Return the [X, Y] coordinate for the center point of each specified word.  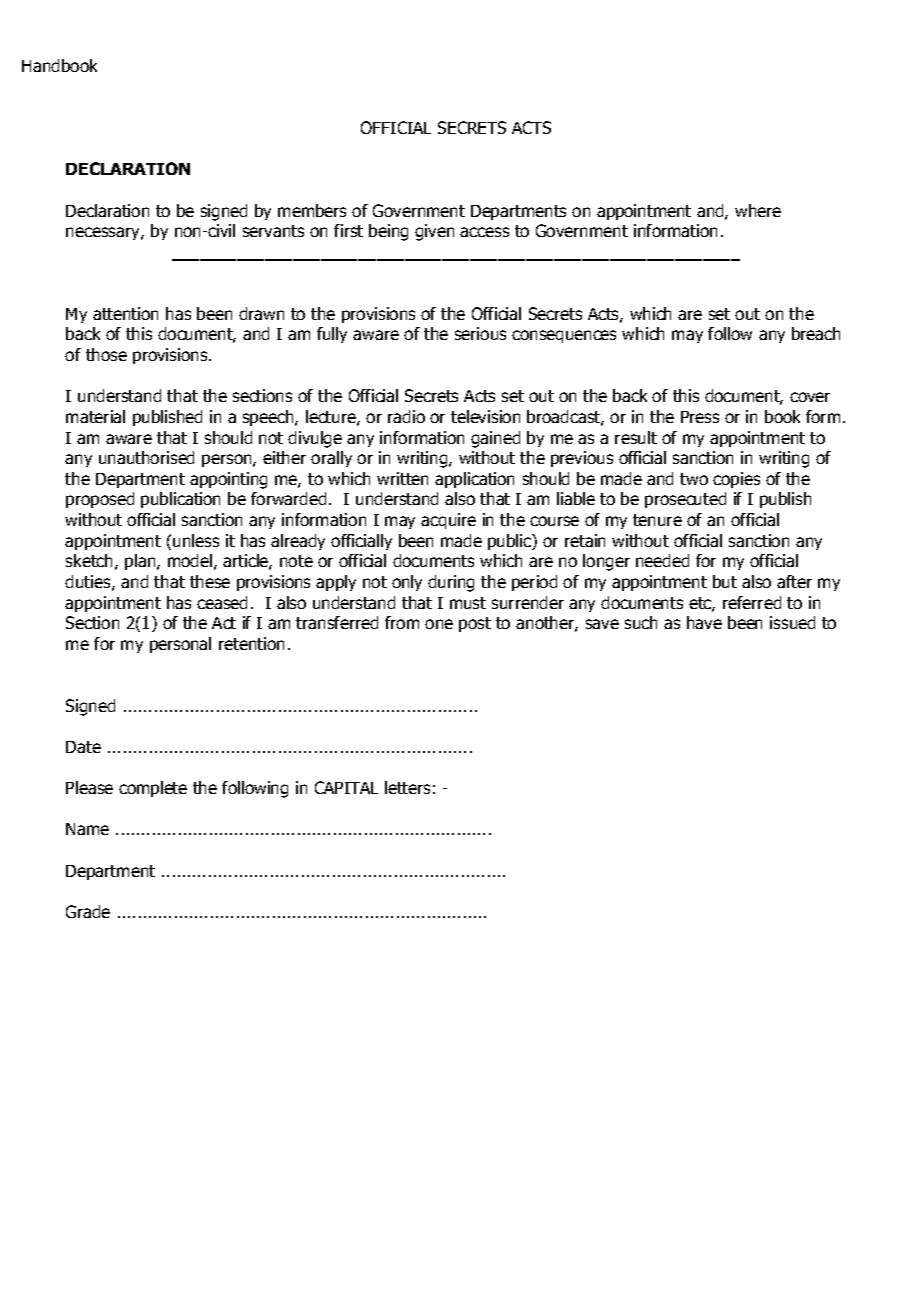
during [451, 583]
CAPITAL [346, 787]
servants [273, 231]
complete [153, 789]
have [704, 622]
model [190, 560]
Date [83, 747]
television [485, 416]
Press [700, 417]
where [758, 210]
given [434, 232]
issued [792, 622]
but [725, 581]
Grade [88, 911]
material [95, 416]
